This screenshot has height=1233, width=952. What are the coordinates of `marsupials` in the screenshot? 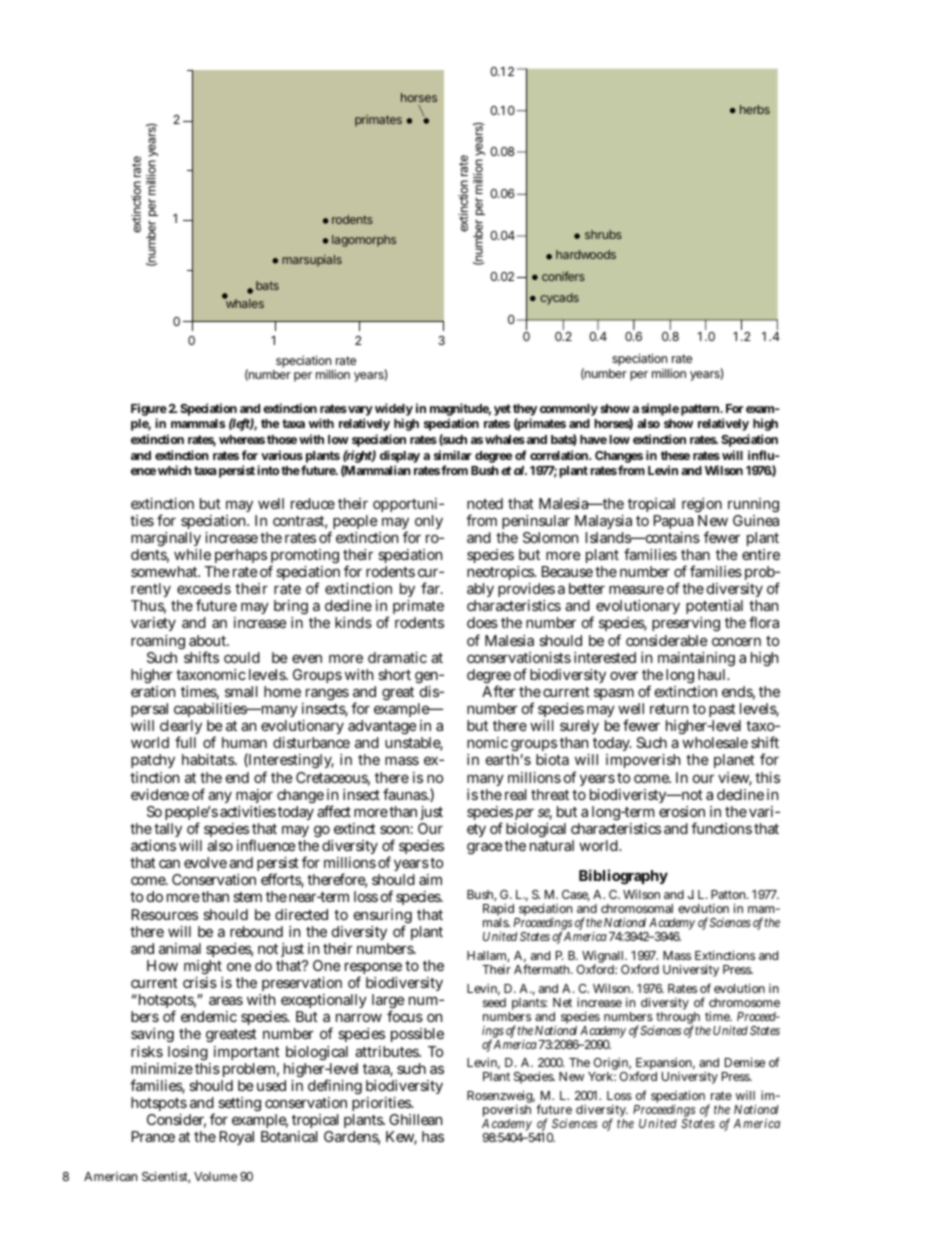 It's located at (312, 261).
